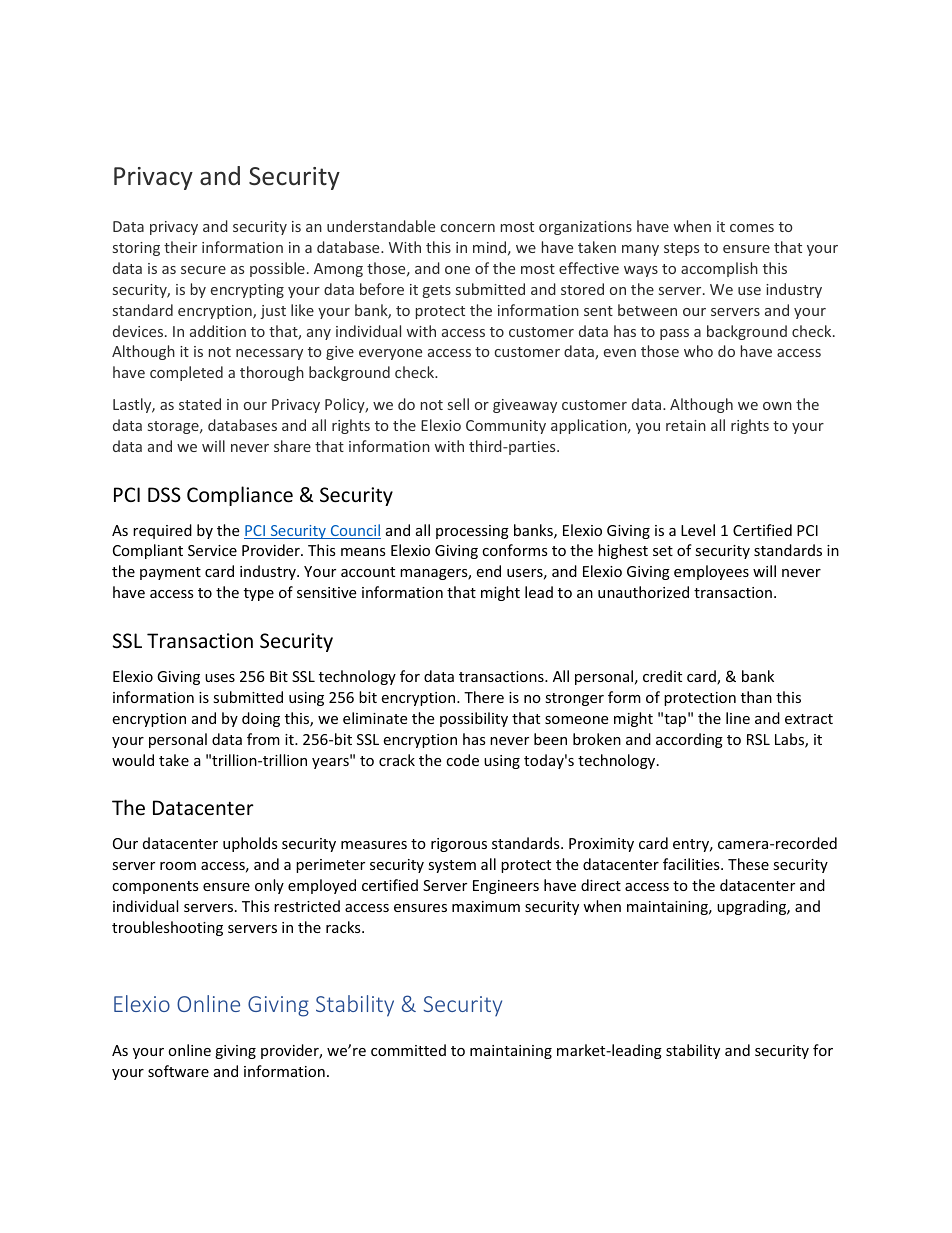 This image has width=952, height=1233. What do you see at coordinates (220, 678) in the image?
I see `uses` at bounding box center [220, 678].
